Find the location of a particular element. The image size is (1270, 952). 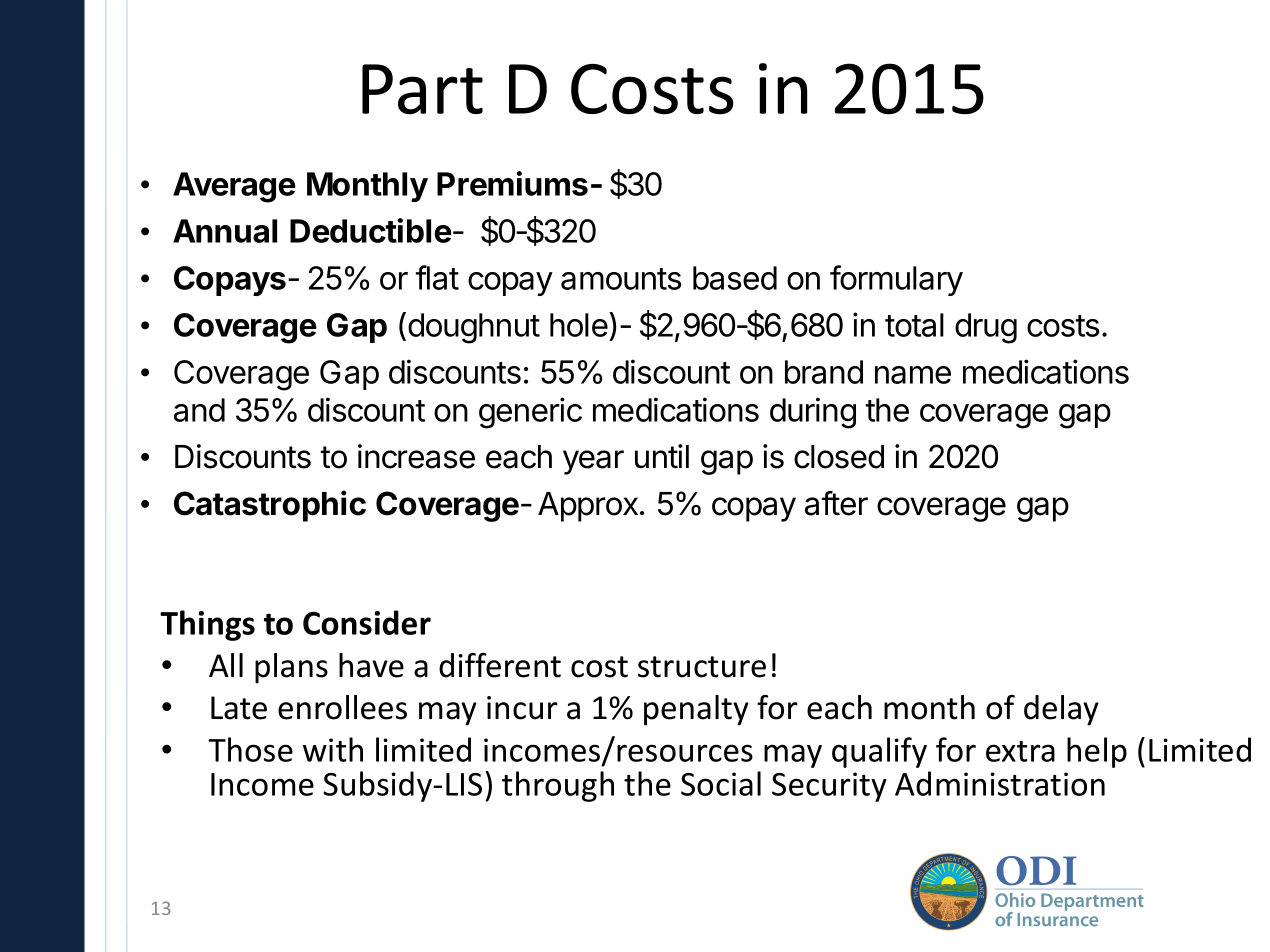

increase is located at coordinates (416, 456).
